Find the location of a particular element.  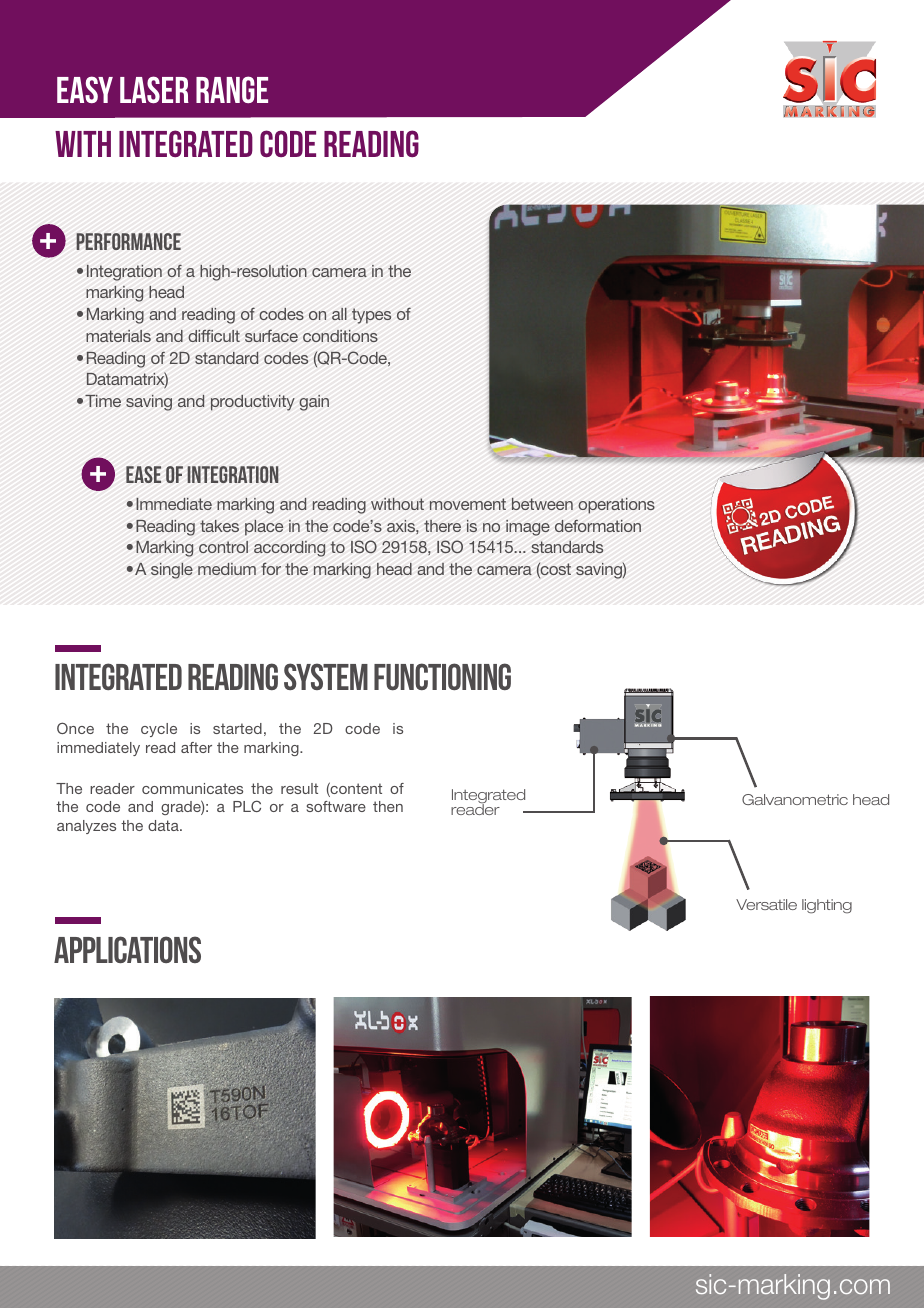

Versatile is located at coordinates (766, 904).
